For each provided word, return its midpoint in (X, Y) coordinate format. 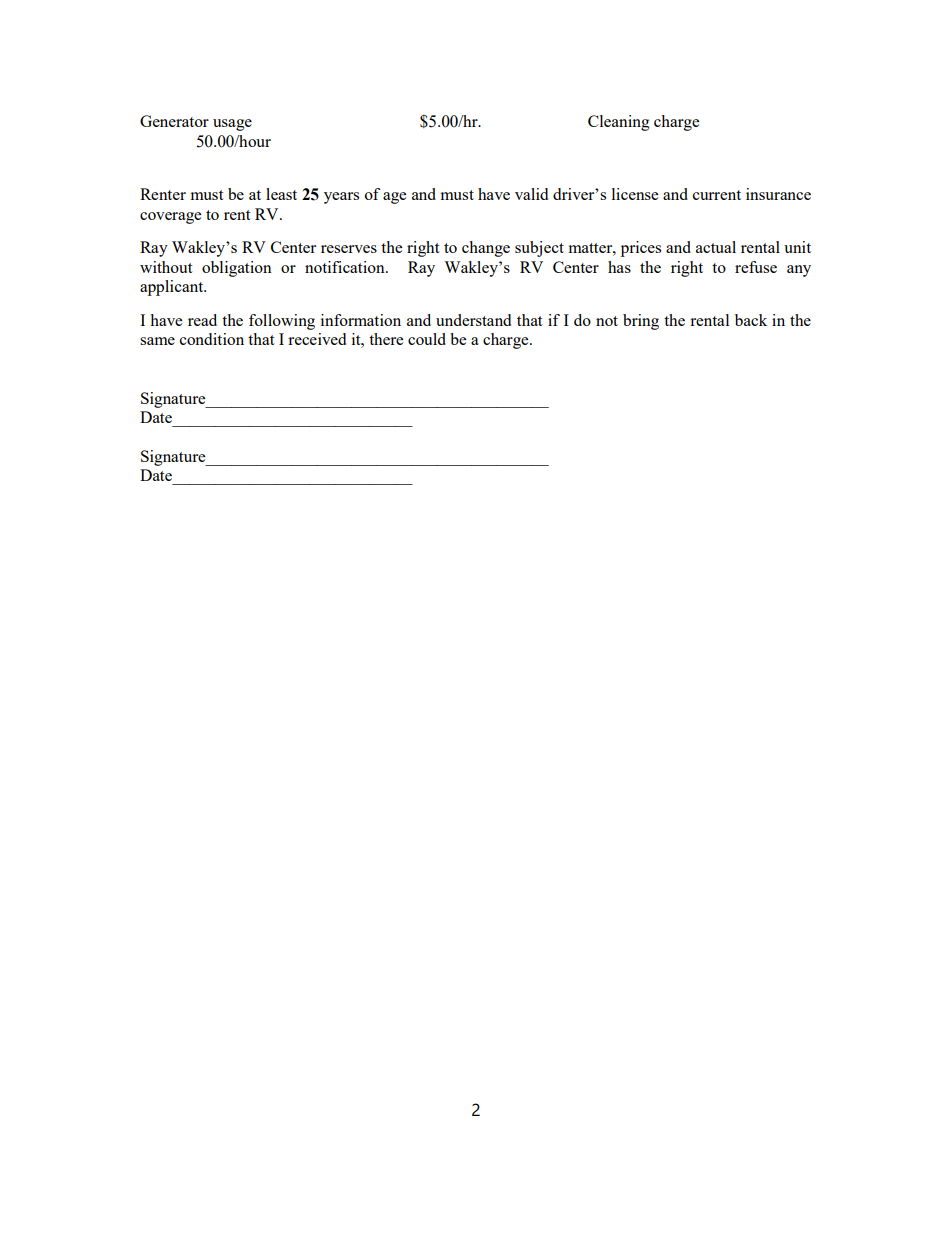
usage (232, 125)
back (751, 320)
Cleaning (619, 123)
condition (212, 339)
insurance (778, 194)
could (427, 339)
